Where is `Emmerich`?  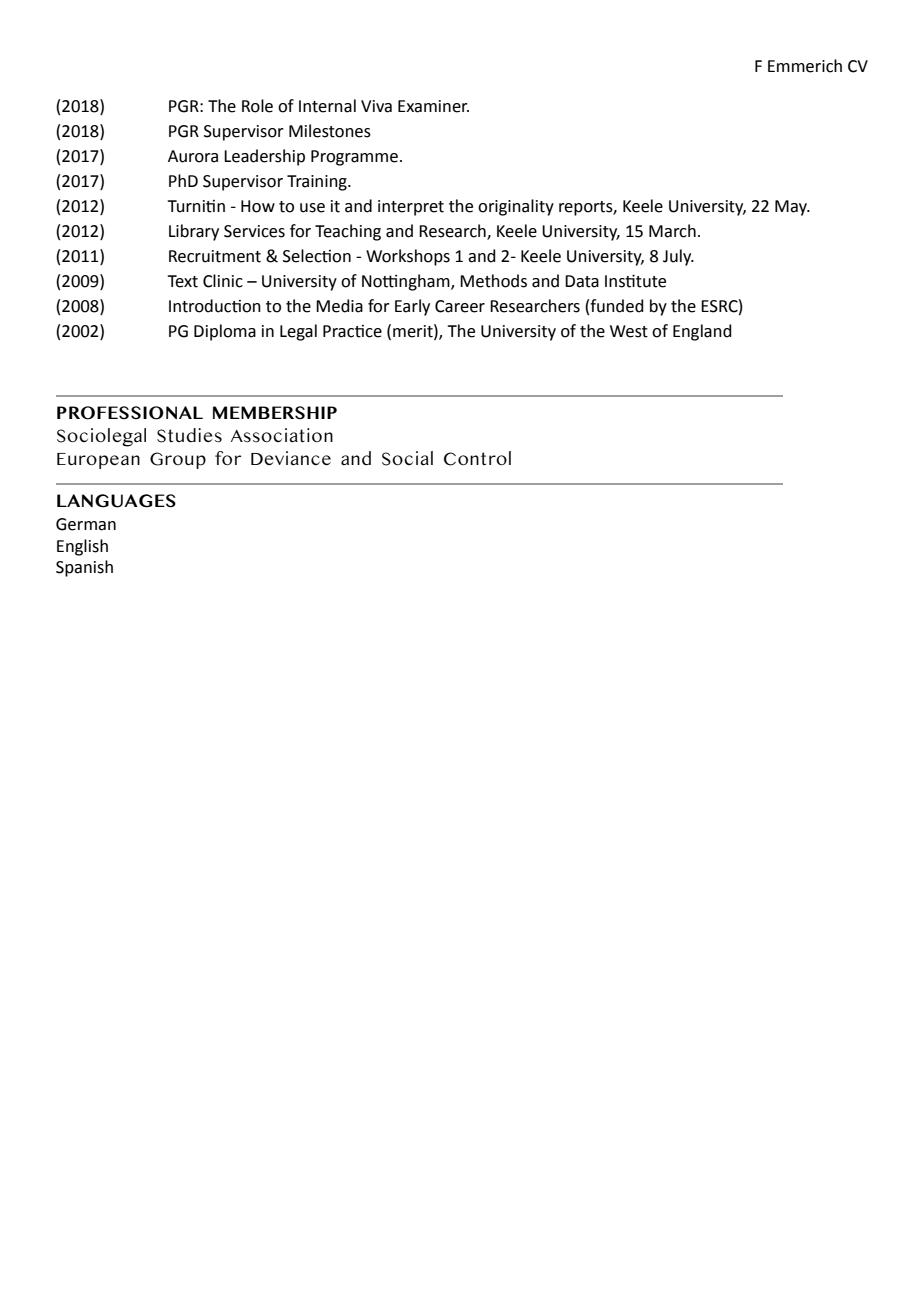 Emmerich is located at coordinates (805, 66).
